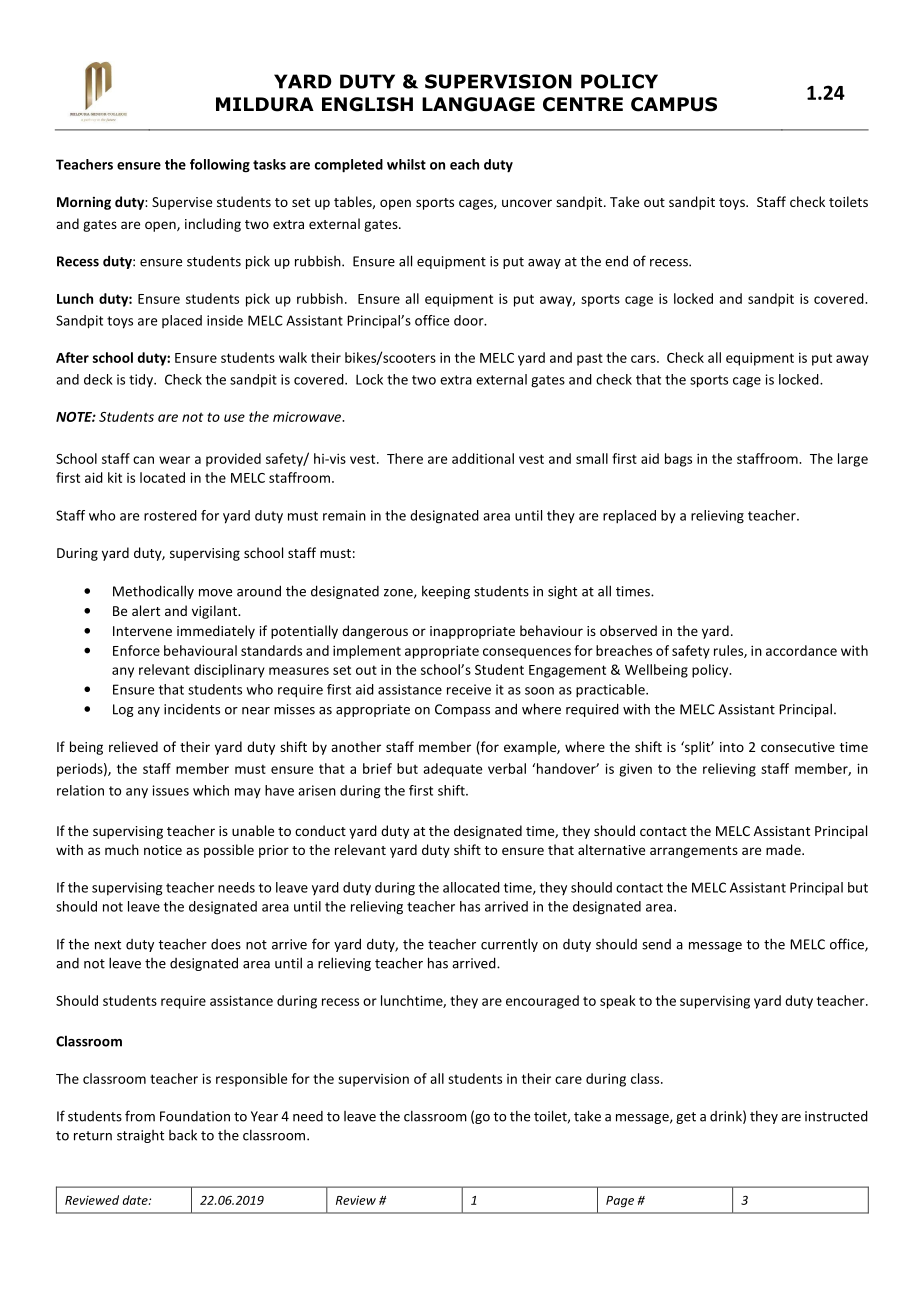  What do you see at coordinates (469, 689) in the page?
I see `receive` at bounding box center [469, 689].
